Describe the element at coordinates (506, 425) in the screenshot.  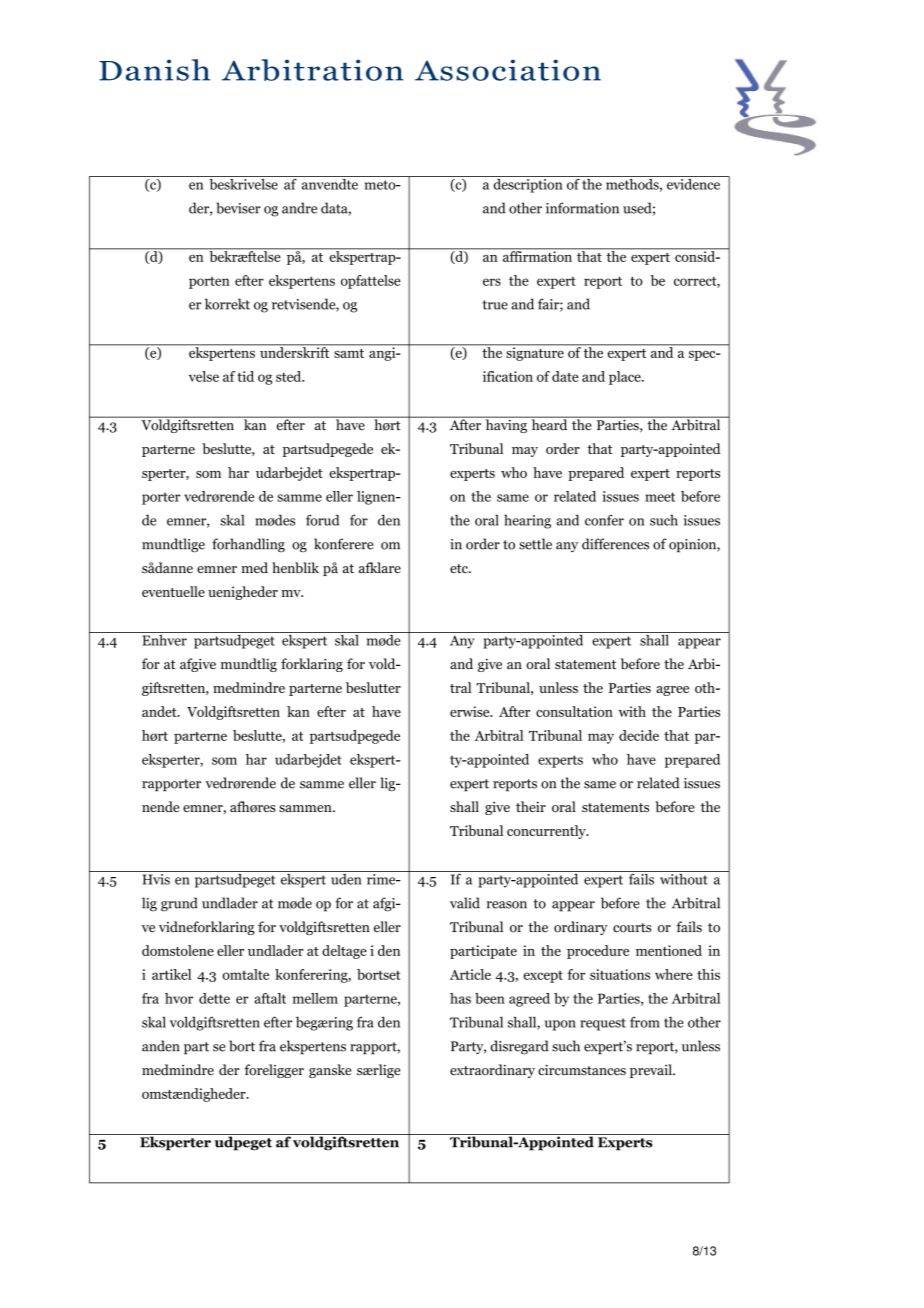
I see `having` at that location.
